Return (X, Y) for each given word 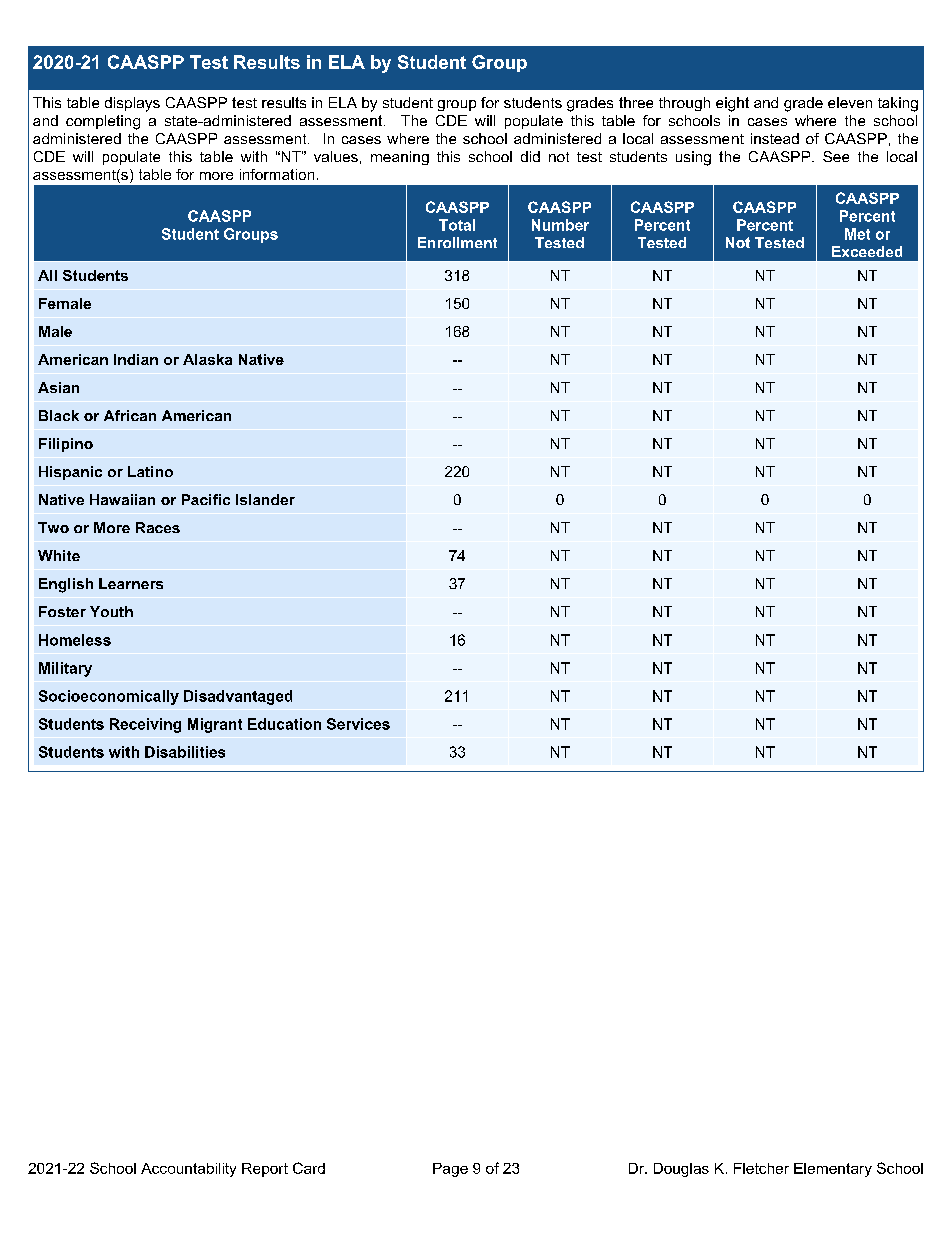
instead (775, 138)
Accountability (188, 1170)
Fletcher (761, 1168)
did (530, 156)
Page (450, 1170)
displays (132, 104)
